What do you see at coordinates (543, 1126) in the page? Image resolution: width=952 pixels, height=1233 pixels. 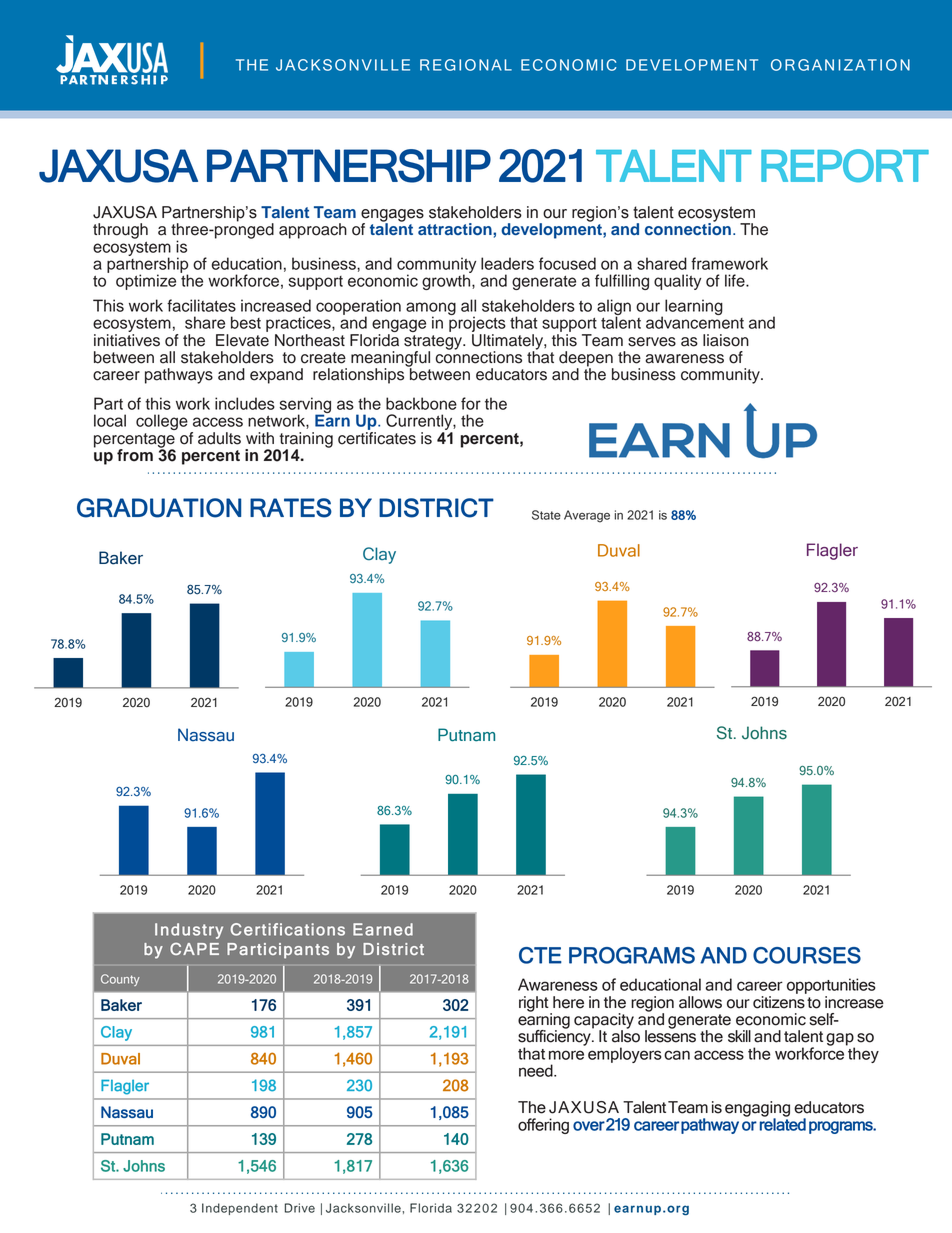 I see `offering` at bounding box center [543, 1126].
